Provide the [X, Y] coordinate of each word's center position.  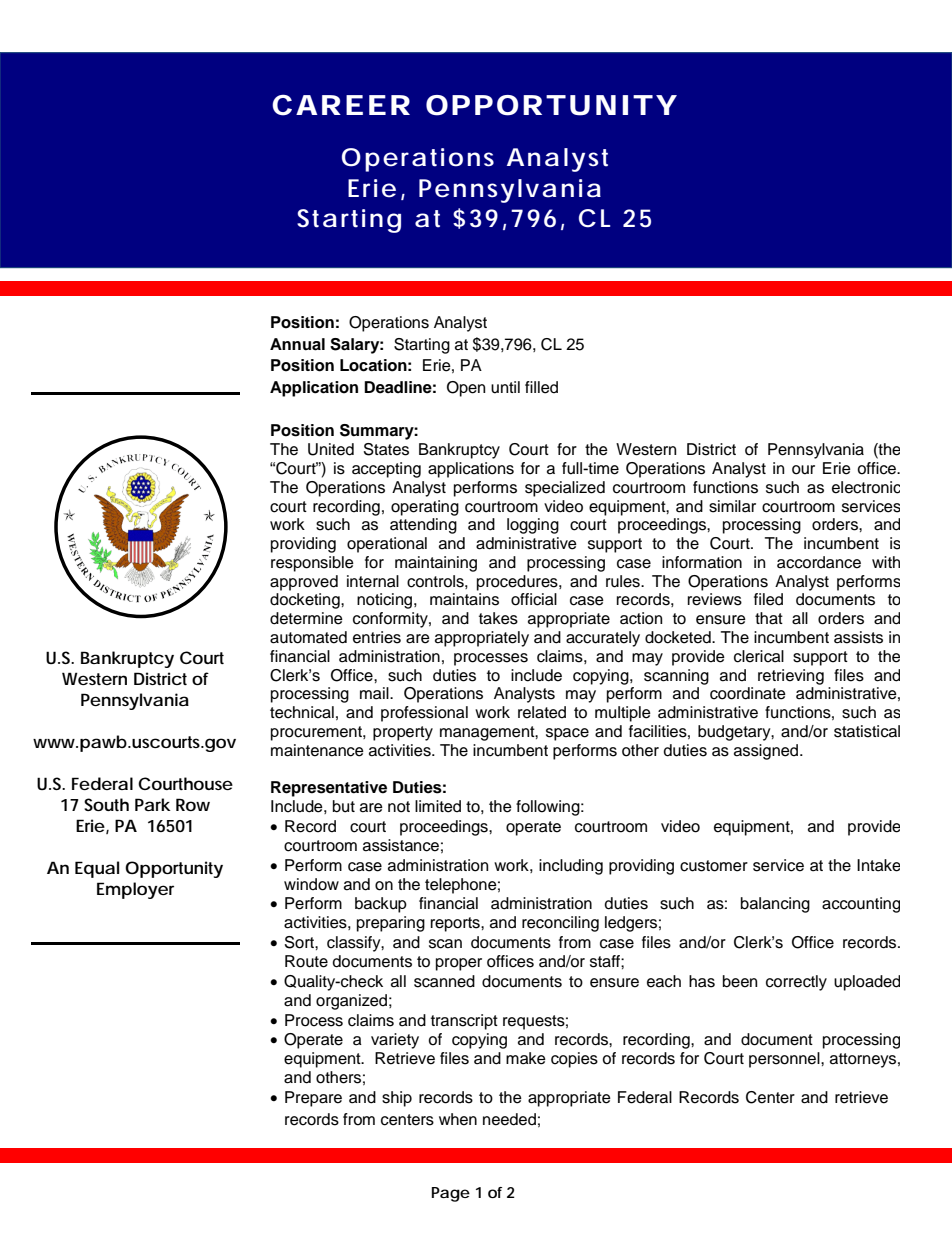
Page [451, 1194]
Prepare [313, 1099]
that [769, 618]
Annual [297, 344]
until [505, 387]
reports [456, 924]
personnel [785, 1060]
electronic [866, 487]
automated [308, 637]
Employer [135, 890]
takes [498, 618]
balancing [775, 905]
